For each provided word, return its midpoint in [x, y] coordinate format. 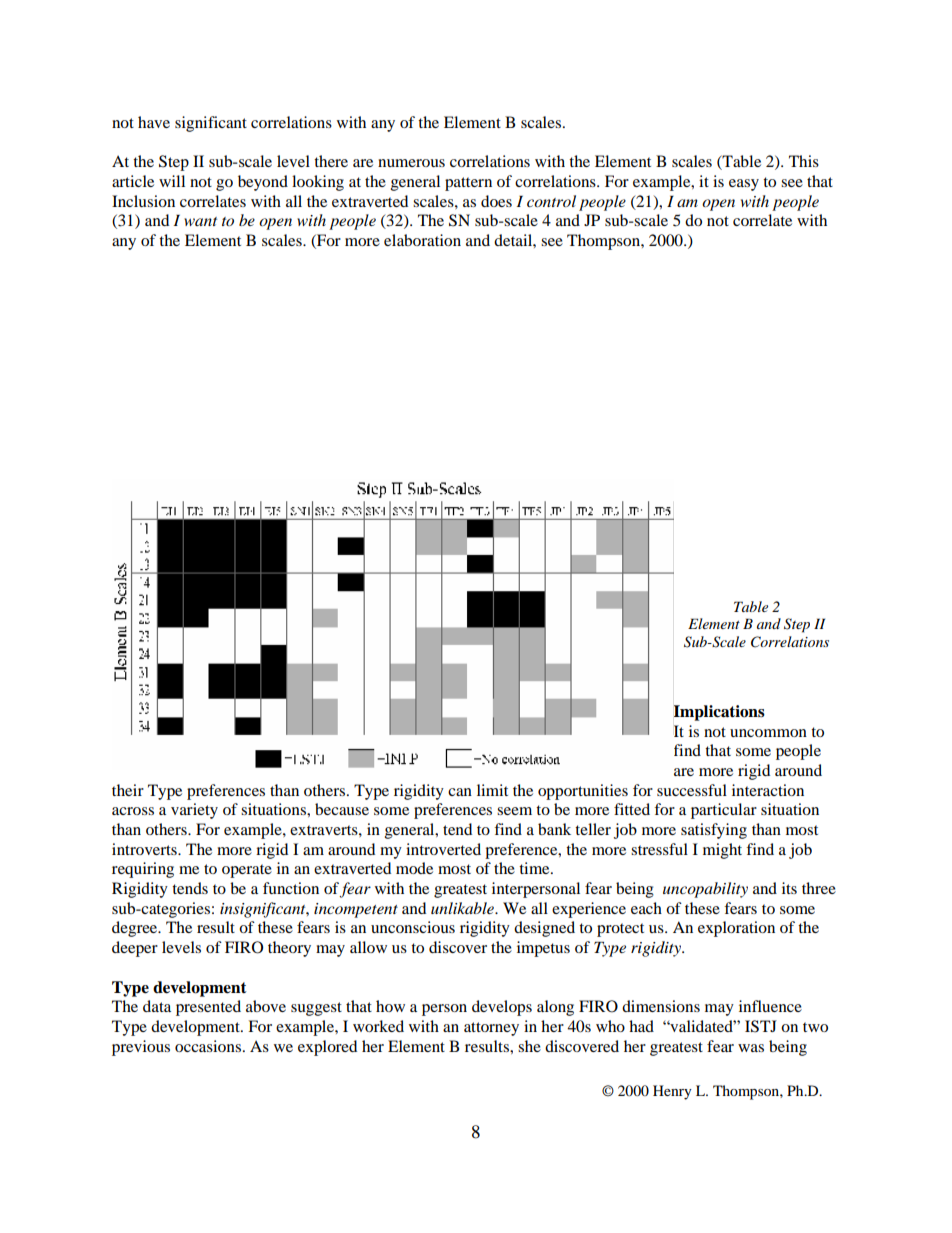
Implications [719, 713]
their [128, 790]
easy [744, 185]
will [172, 181]
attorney [491, 1029]
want [200, 221]
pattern [468, 184]
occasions [208, 1046]
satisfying [714, 831]
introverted [443, 849]
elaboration [422, 240]
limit [492, 790]
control [551, 201]
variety [194, 811]
